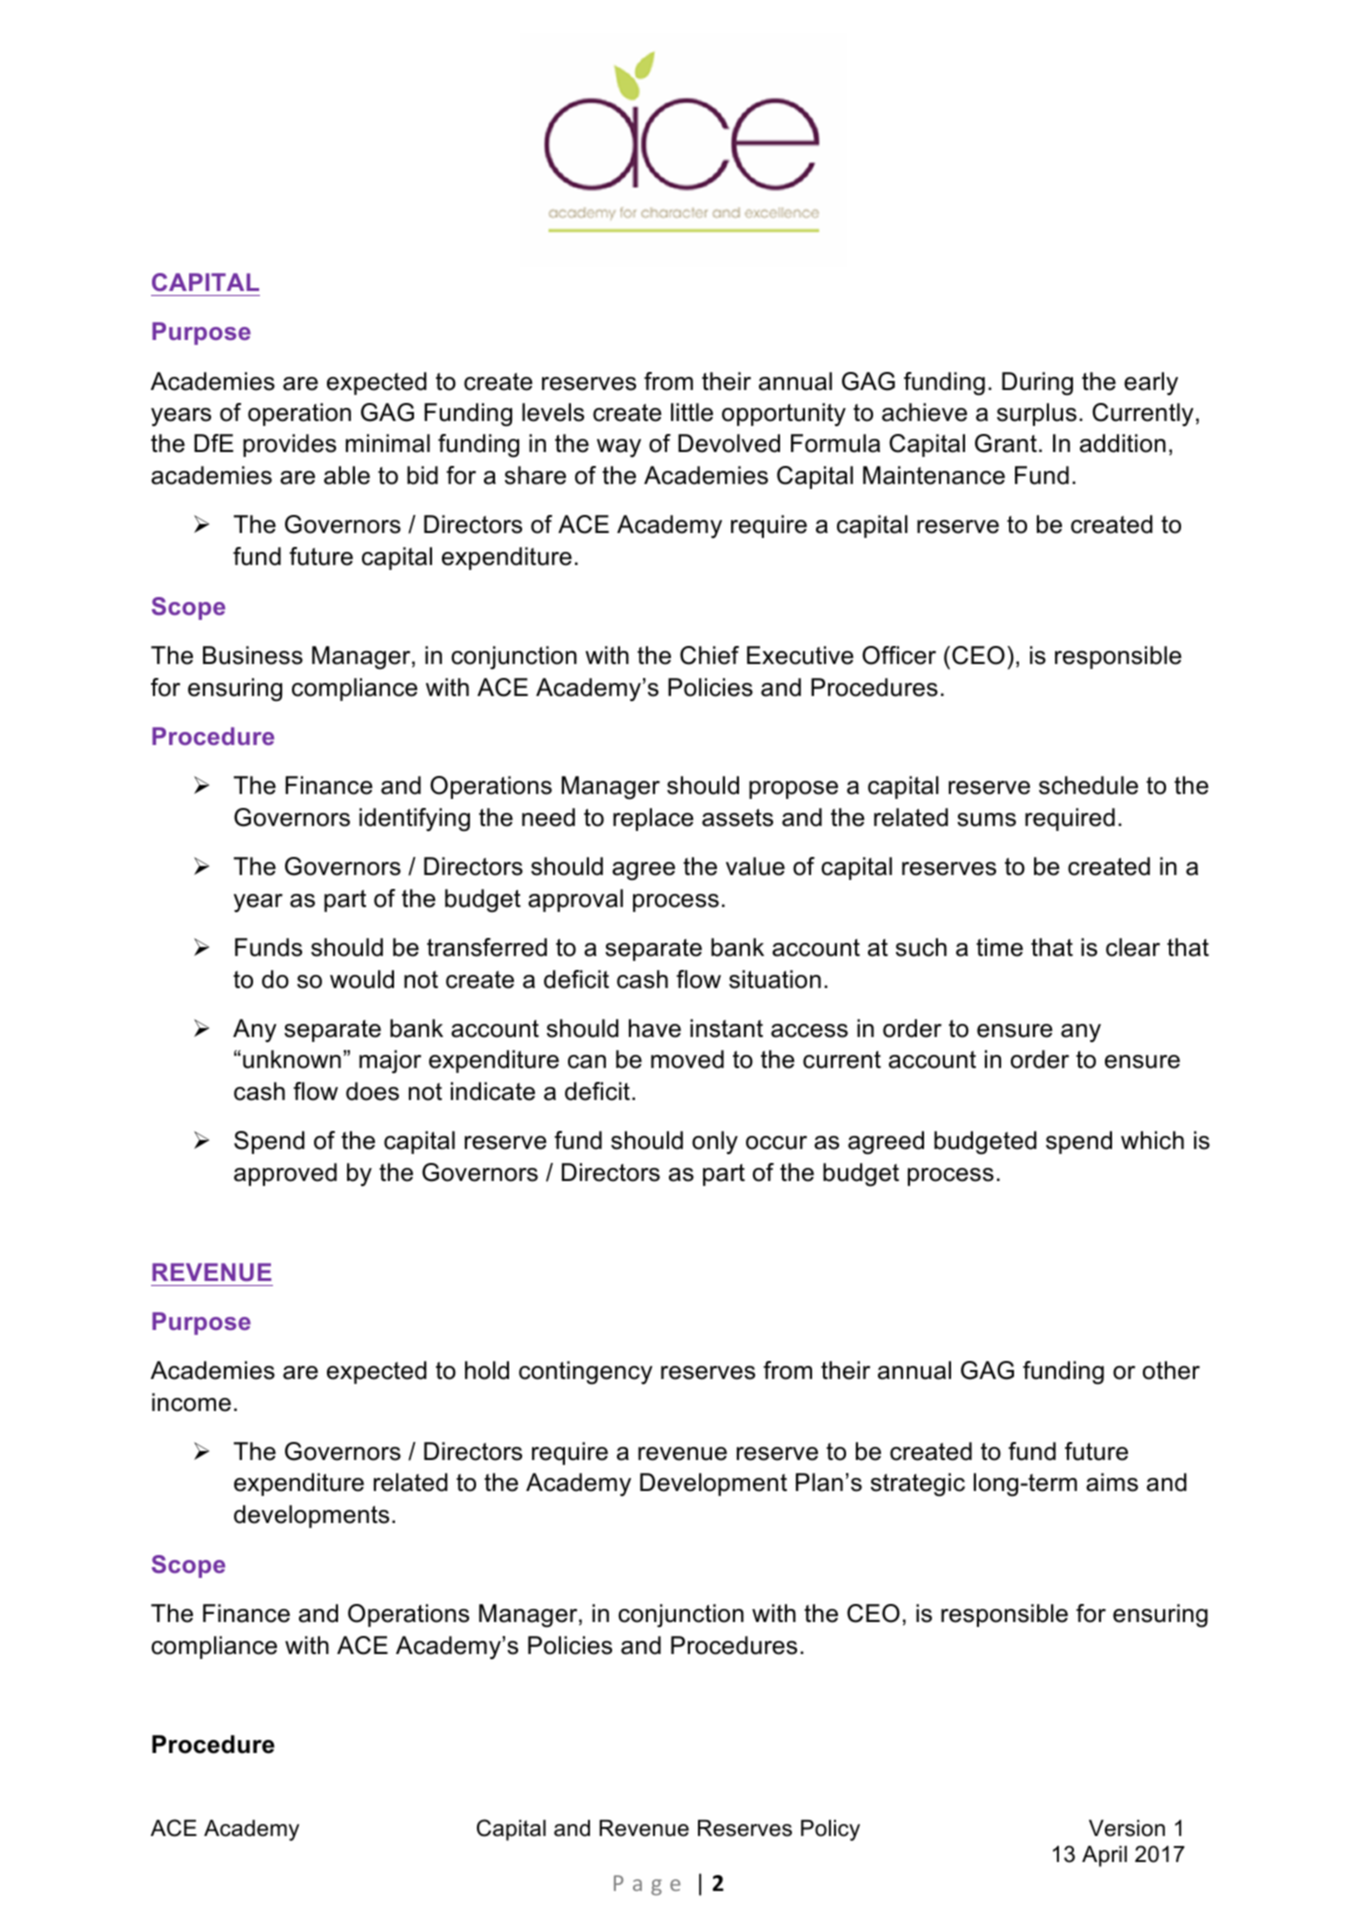 The height and width of the screenshot is (1930, 1365). What do you see at coordinates (692, 412) in the screenshot?
I see `little` at bounding box center [692, 412].
